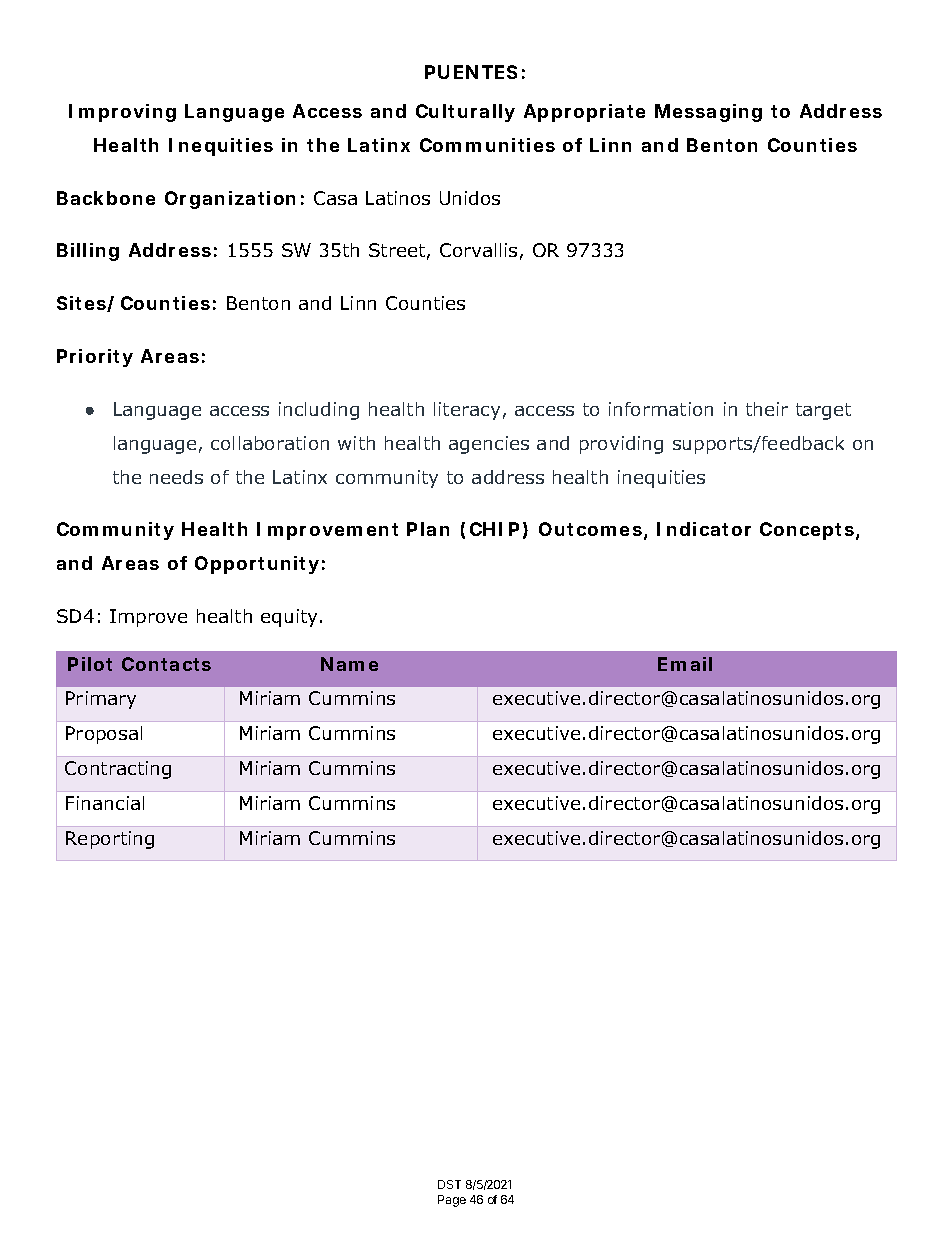 This image has height=1233, width=952. Describe the element at coordinates (95, 358) in the image. I see `Priority` at that location.
